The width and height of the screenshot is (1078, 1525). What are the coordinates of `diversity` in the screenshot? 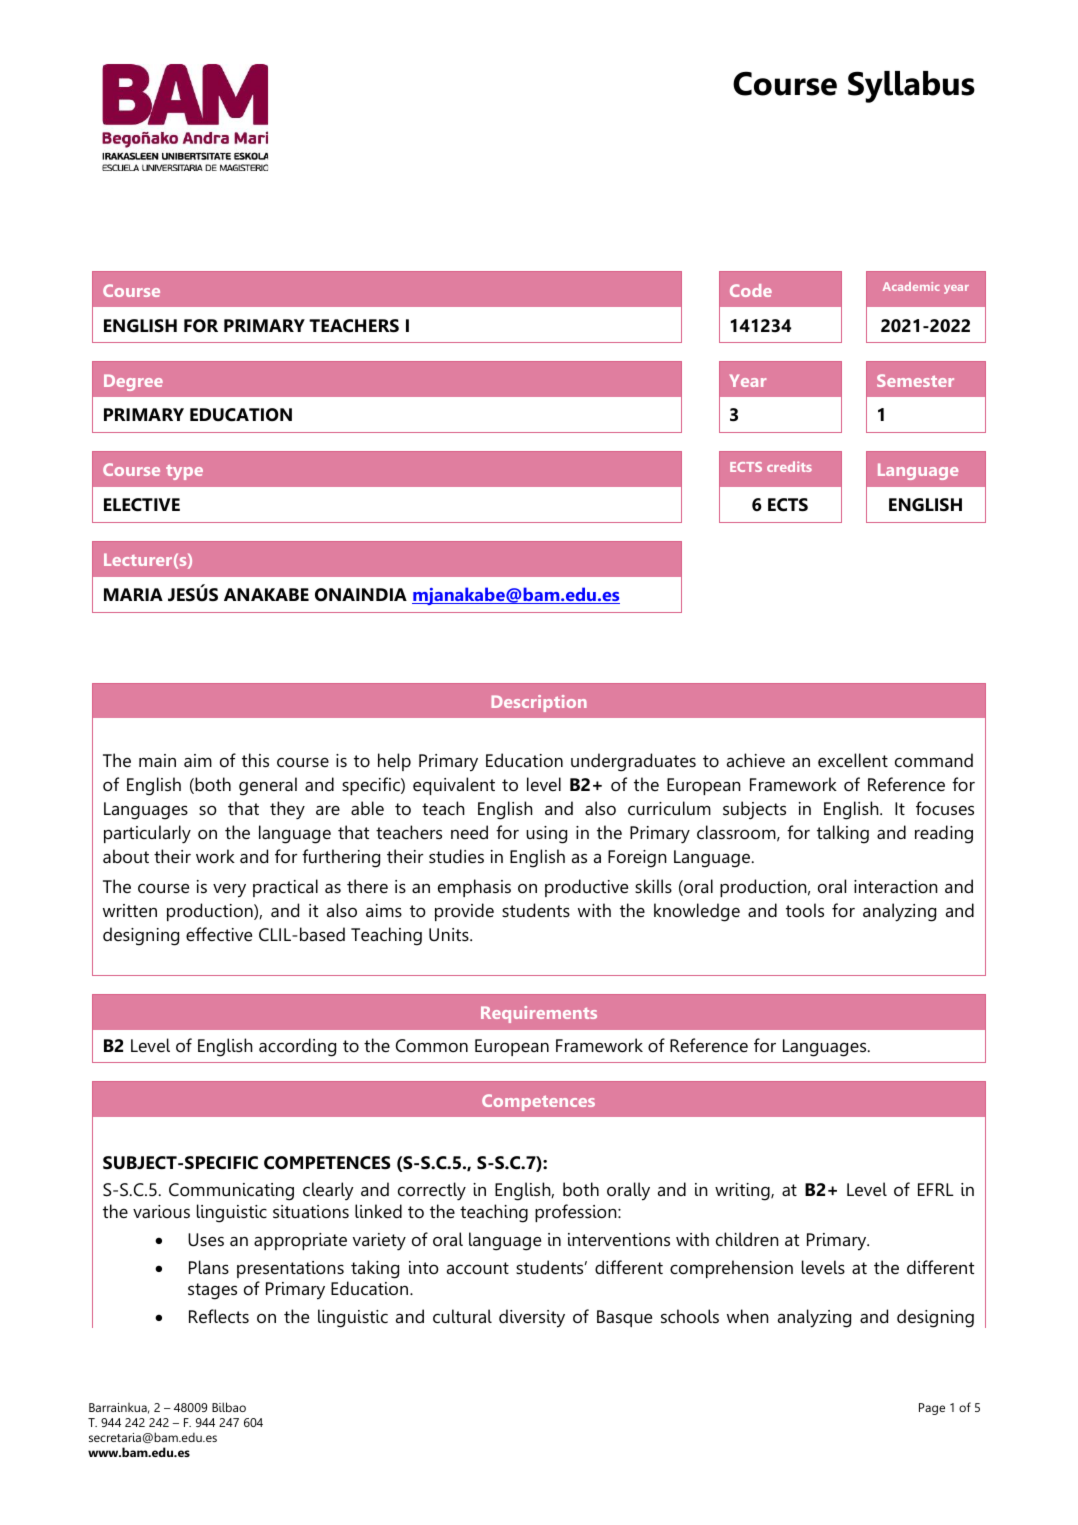 It's located at (532, 1318).
